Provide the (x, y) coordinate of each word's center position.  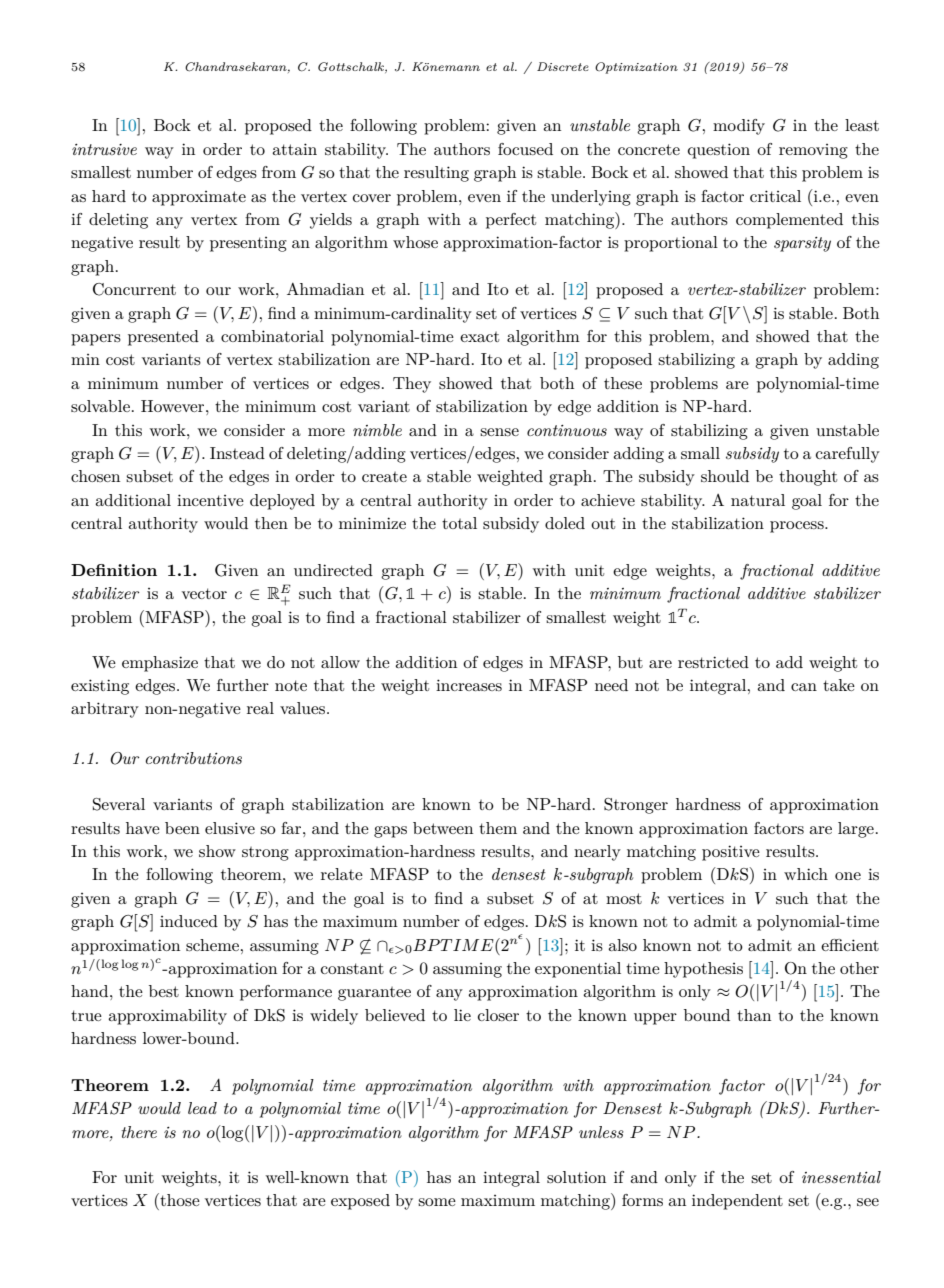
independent (737, 1202)
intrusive (104, 149)
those (179, 1199)
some (437, 1202)
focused (525, 149)
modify (739, 127)
